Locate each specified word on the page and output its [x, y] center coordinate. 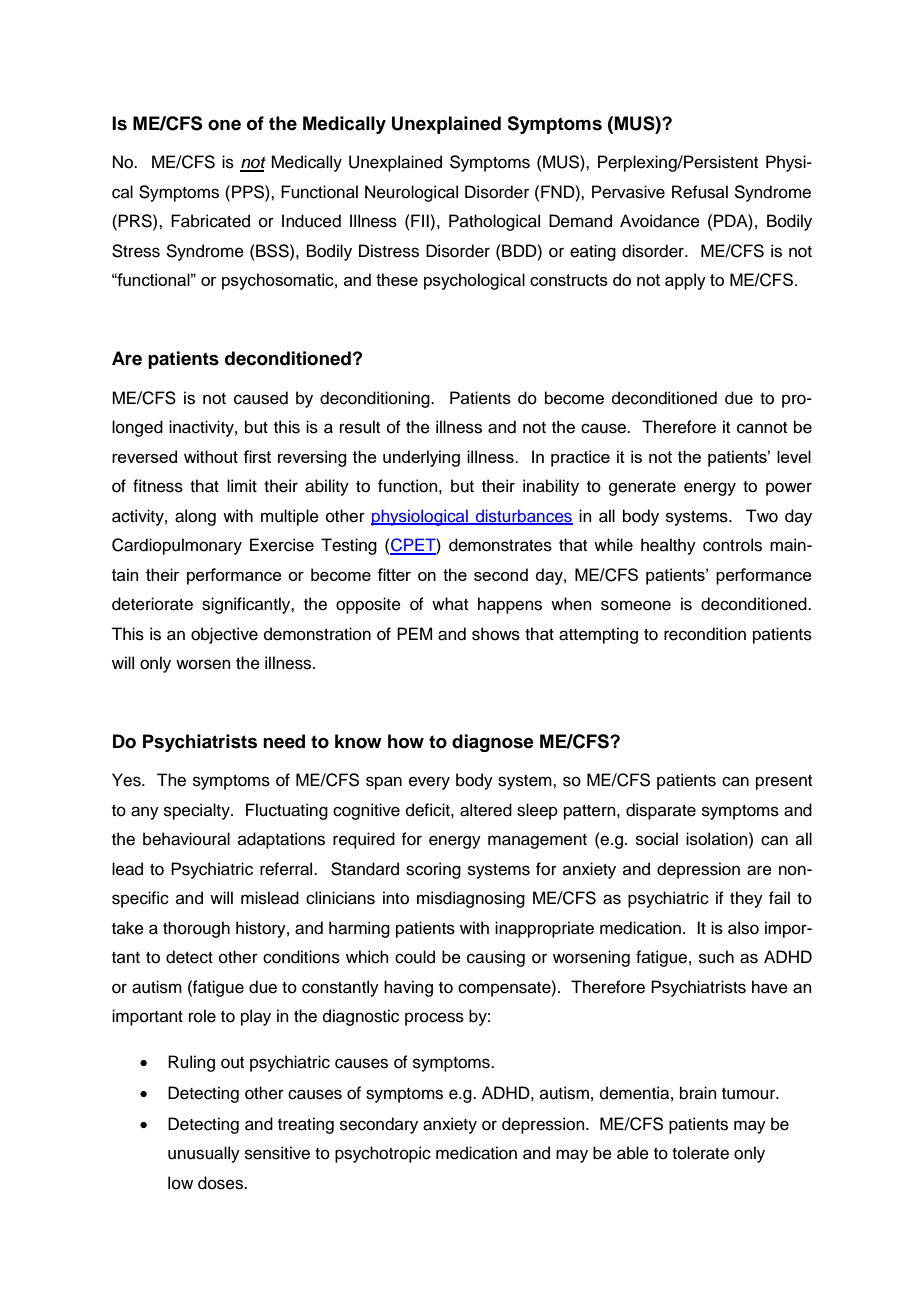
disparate [661, 811]
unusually [204, 1154]
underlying [421, 458]
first [257, 456]
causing [496, 958]
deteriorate [152, 604]
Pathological [494, 222]
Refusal [700, 192]
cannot [762, 428]
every [429, 783]
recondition [705, 634]
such [716, 957]
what [450, 604]
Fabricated [210, 221]
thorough [196, 929]
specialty [198, 811]
